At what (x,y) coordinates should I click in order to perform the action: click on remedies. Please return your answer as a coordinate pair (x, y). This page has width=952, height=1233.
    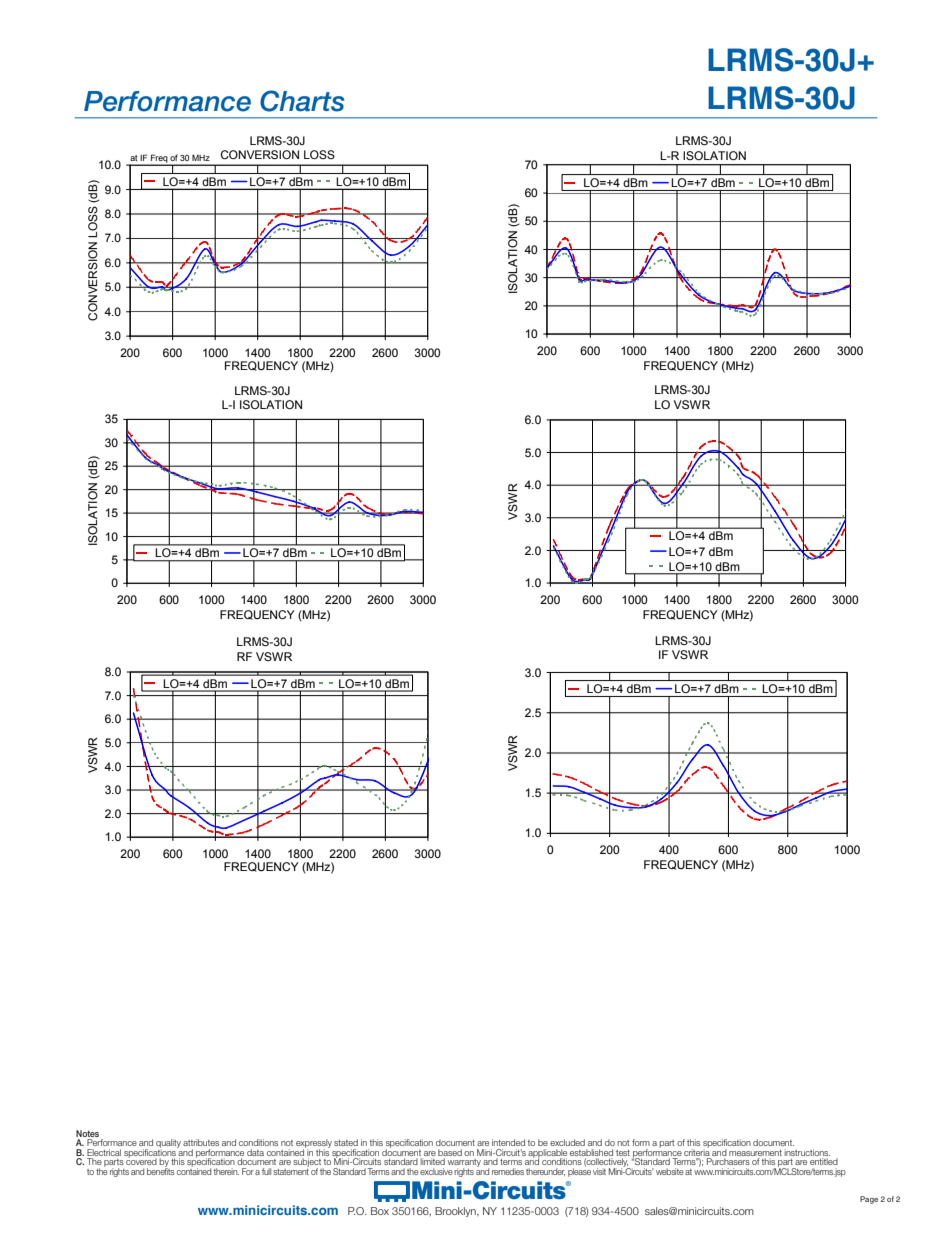
    Looking at the image, I should click on (508, 1171).
